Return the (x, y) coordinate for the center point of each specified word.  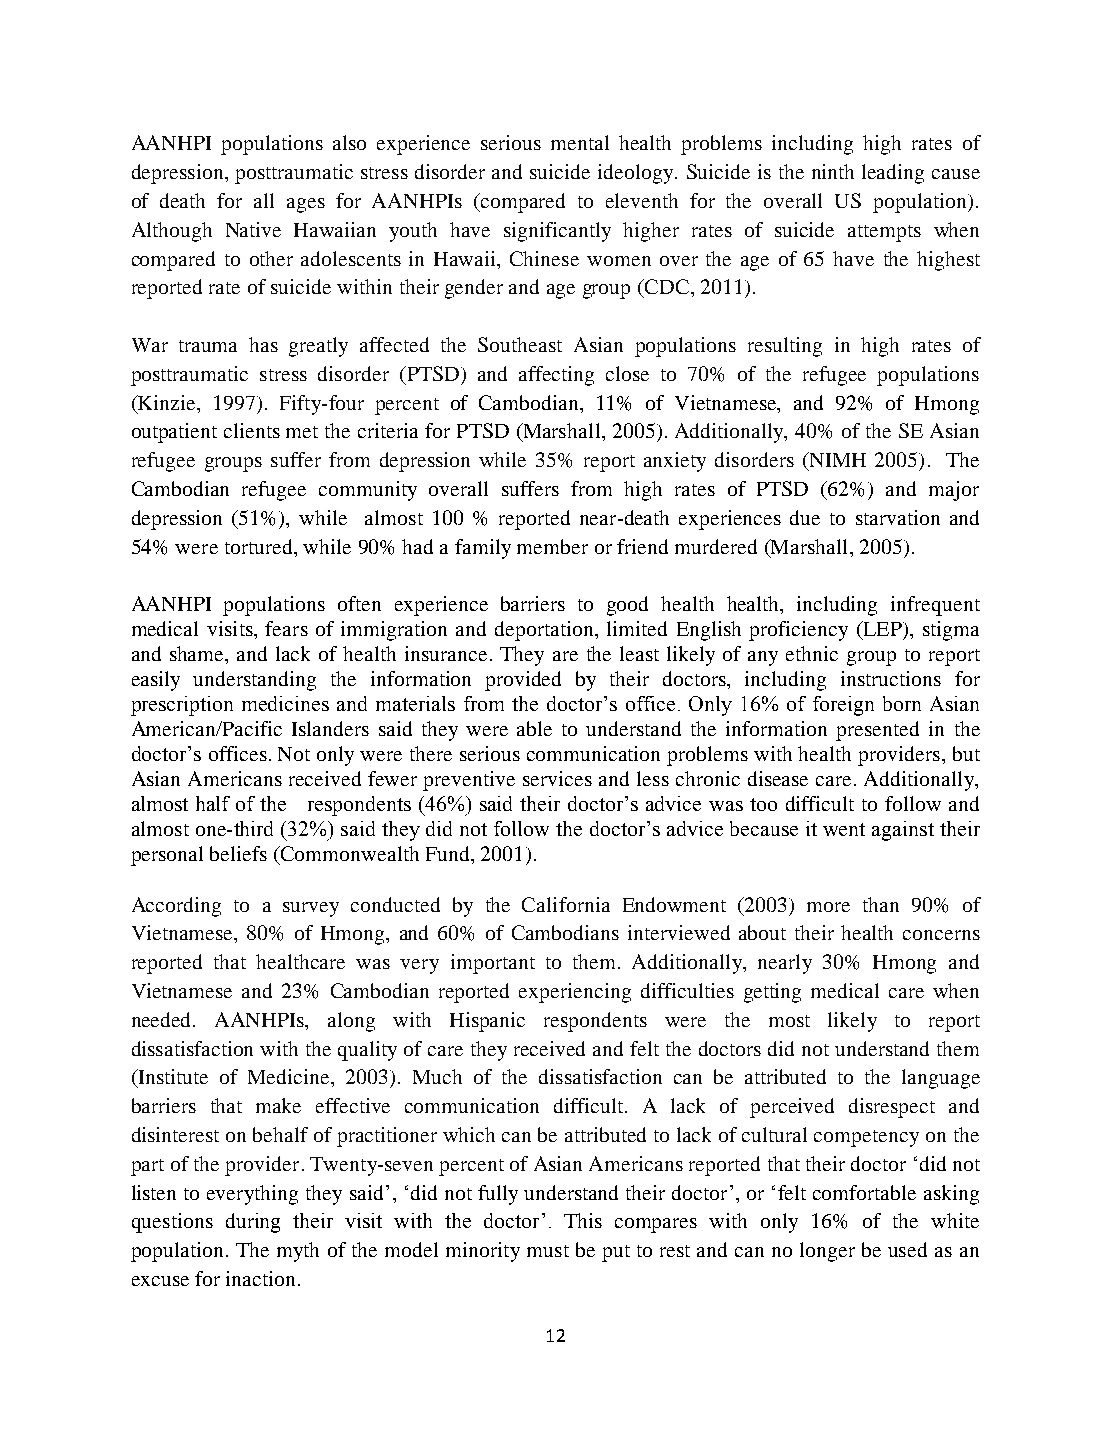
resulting (785, 347)
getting (772, 993)
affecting (556, 376)
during (253, 1223)
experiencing (575, 993)
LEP (882, 630)
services (557, 778)
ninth (833, 171)
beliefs (238, 853)
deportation (545, 631)
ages (306, 205)
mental (580, 142)
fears (286, 628)
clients (252, 430)
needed (163, 1019)
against (903, 831)
